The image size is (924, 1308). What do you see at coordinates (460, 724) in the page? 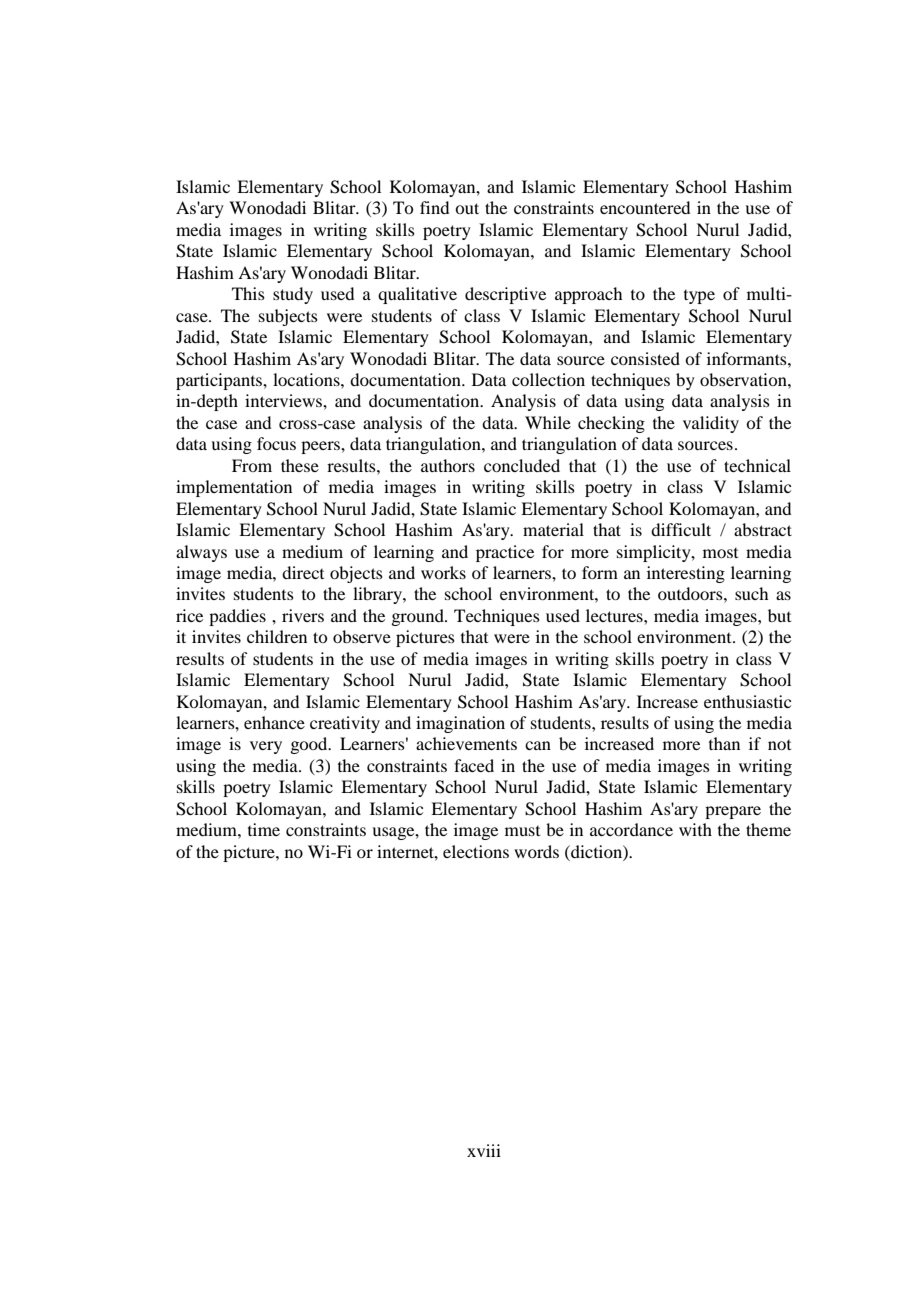
I see `imagination` at bounding box center [460, 724].
